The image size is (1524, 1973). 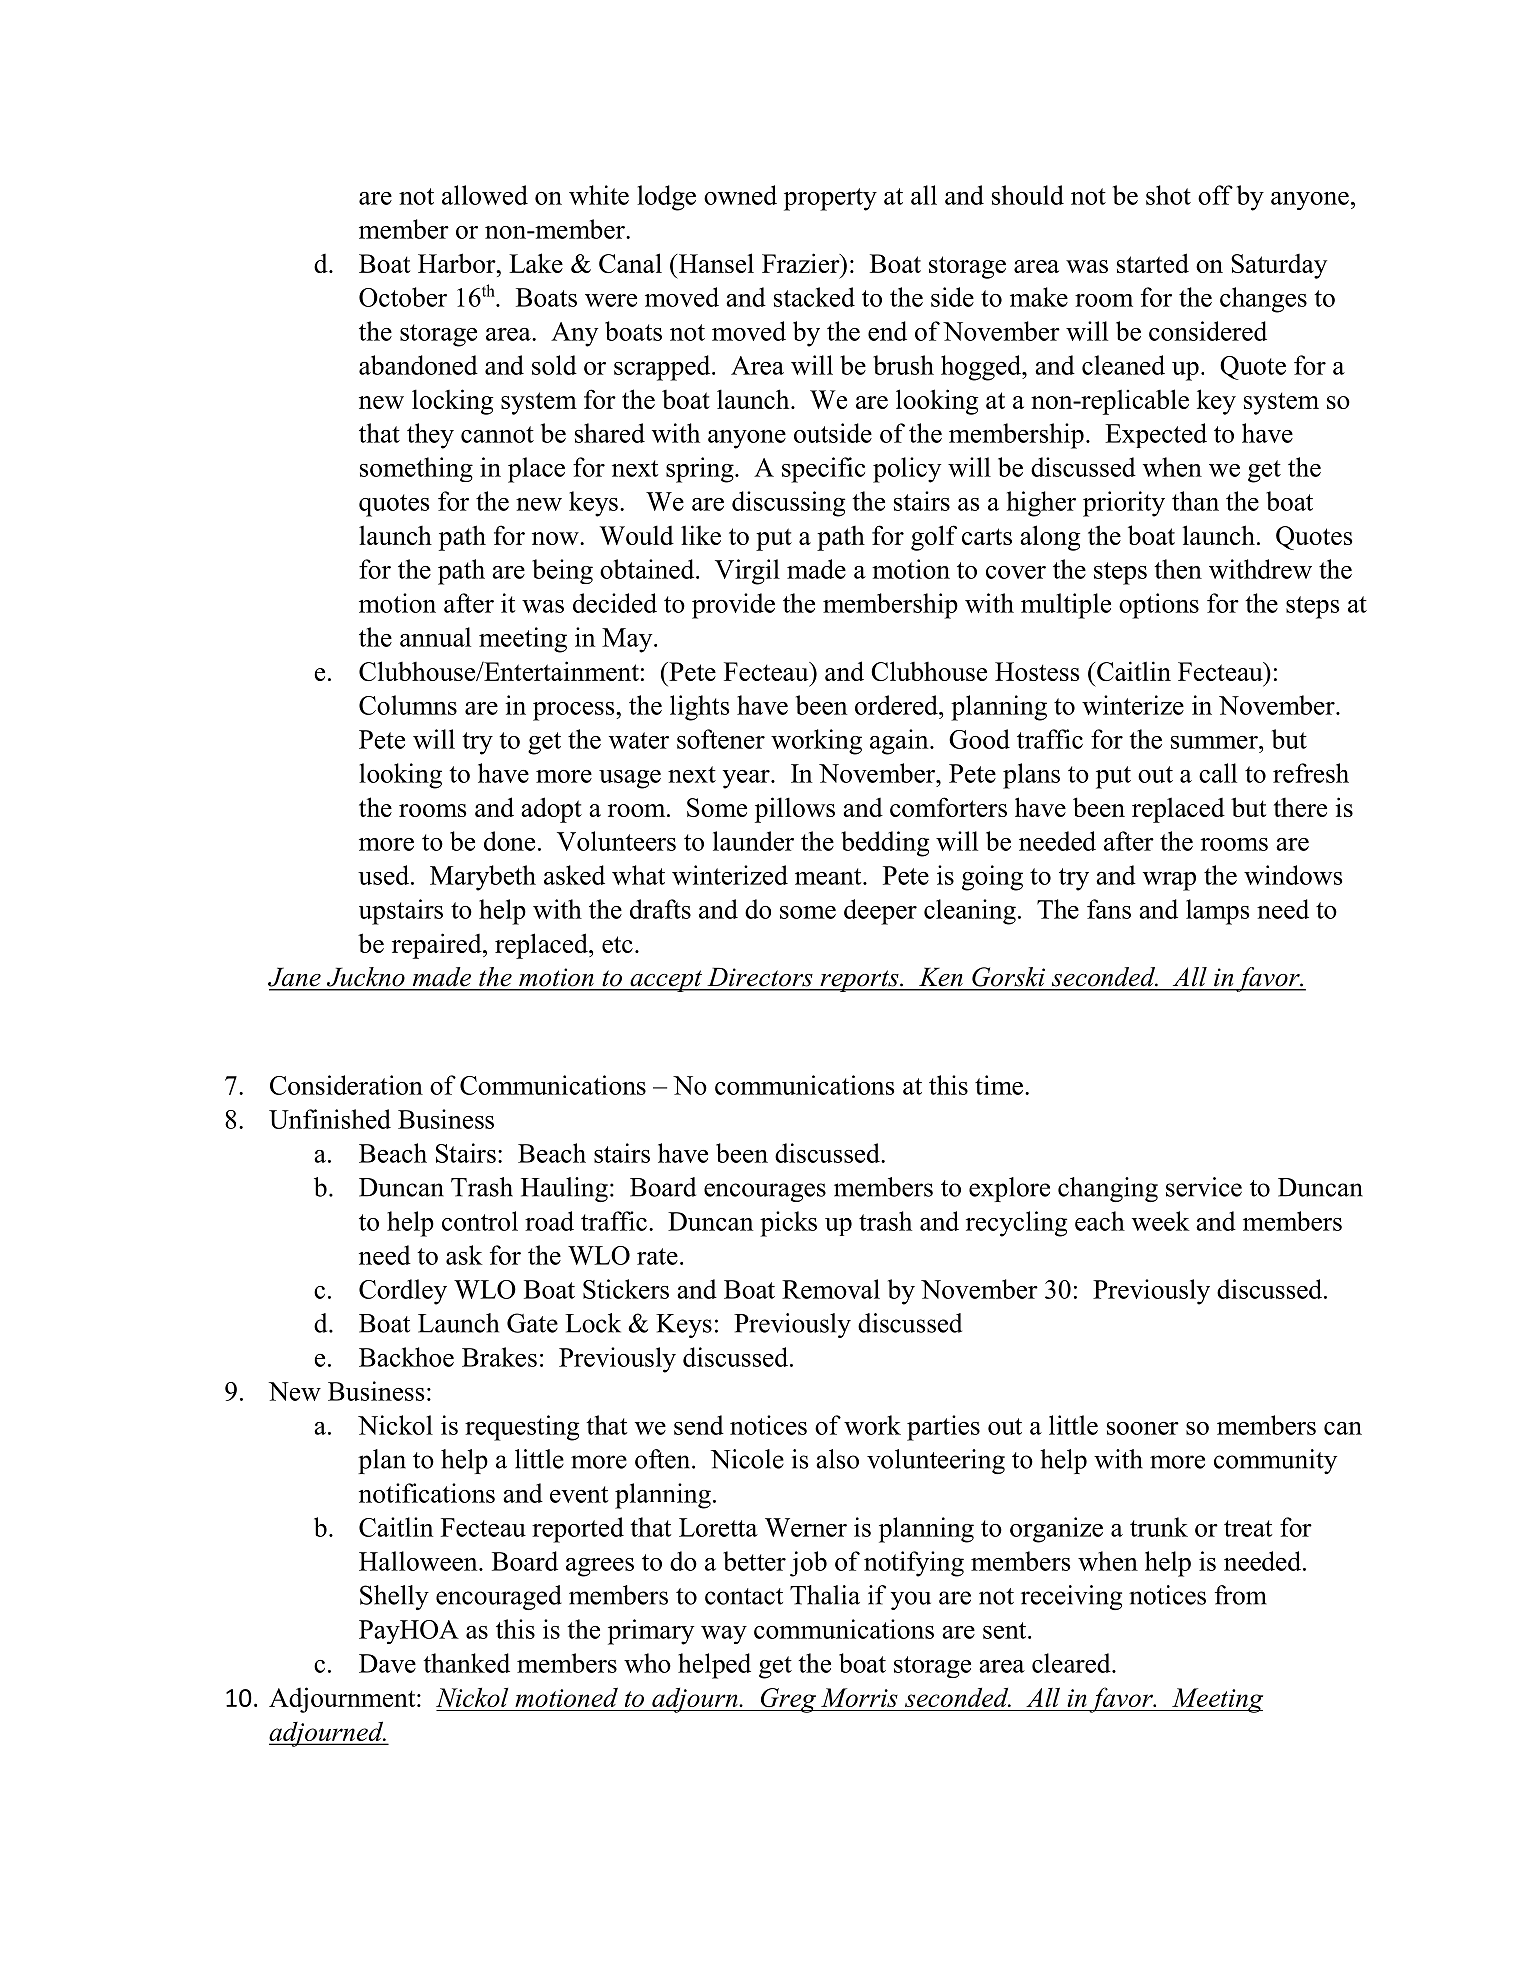 I want to click on lamps, so click(x=1218, y=912).
